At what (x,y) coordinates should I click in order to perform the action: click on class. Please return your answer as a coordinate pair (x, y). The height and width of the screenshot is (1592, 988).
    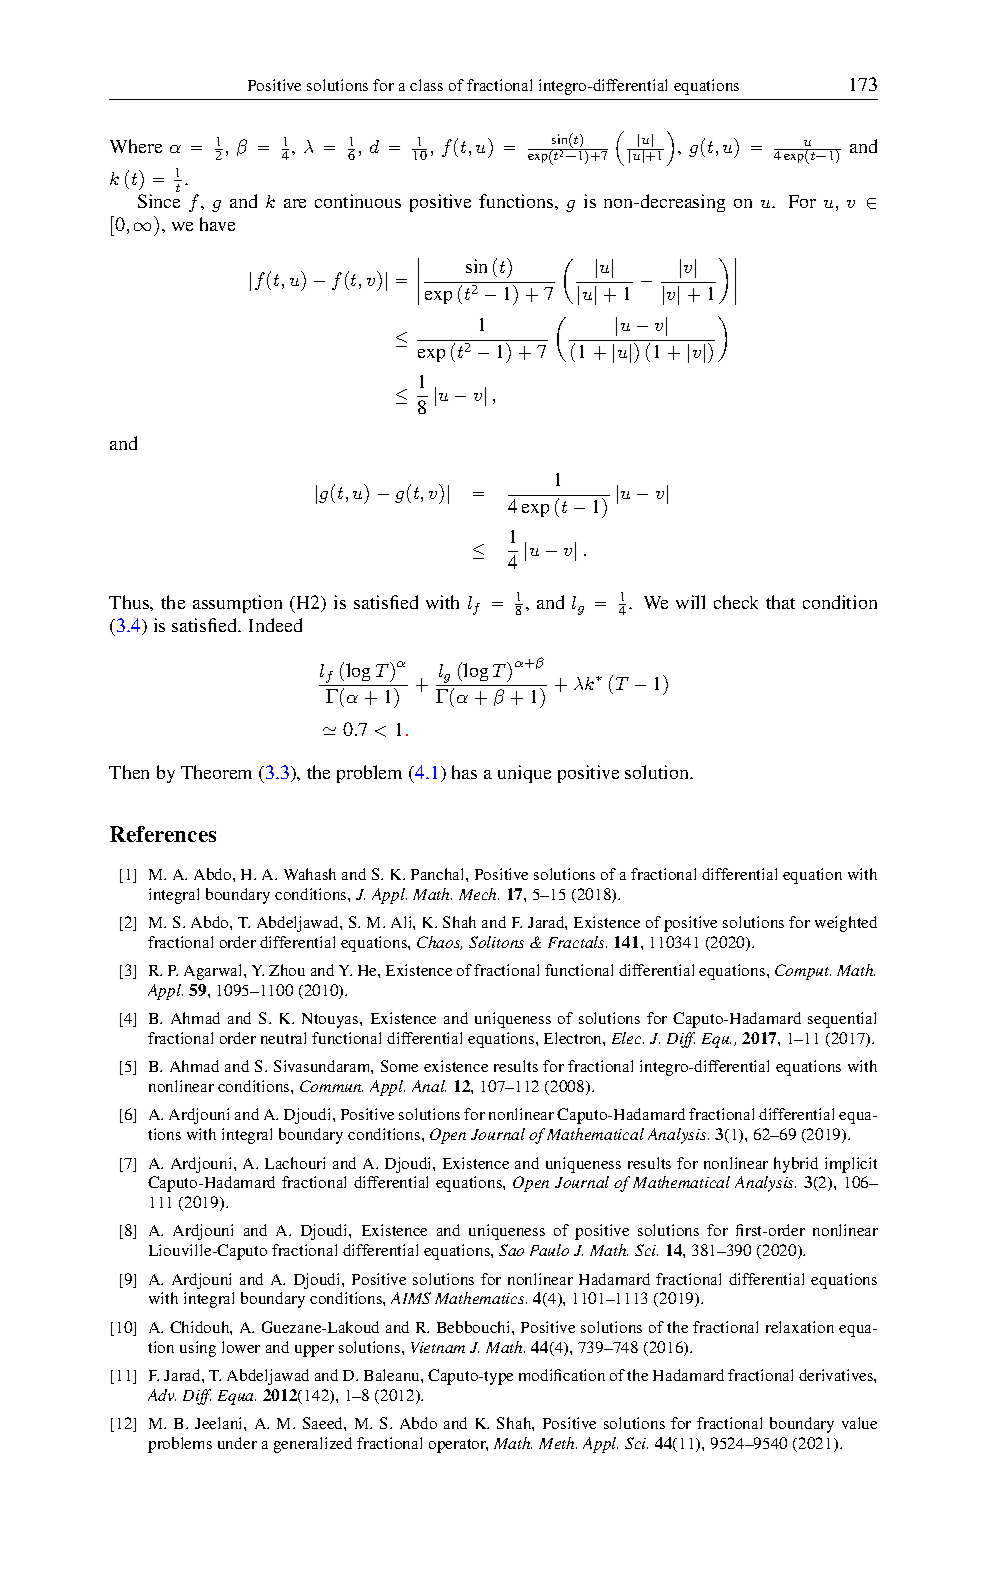
    Looking at the image, I should click on (426, 85).
